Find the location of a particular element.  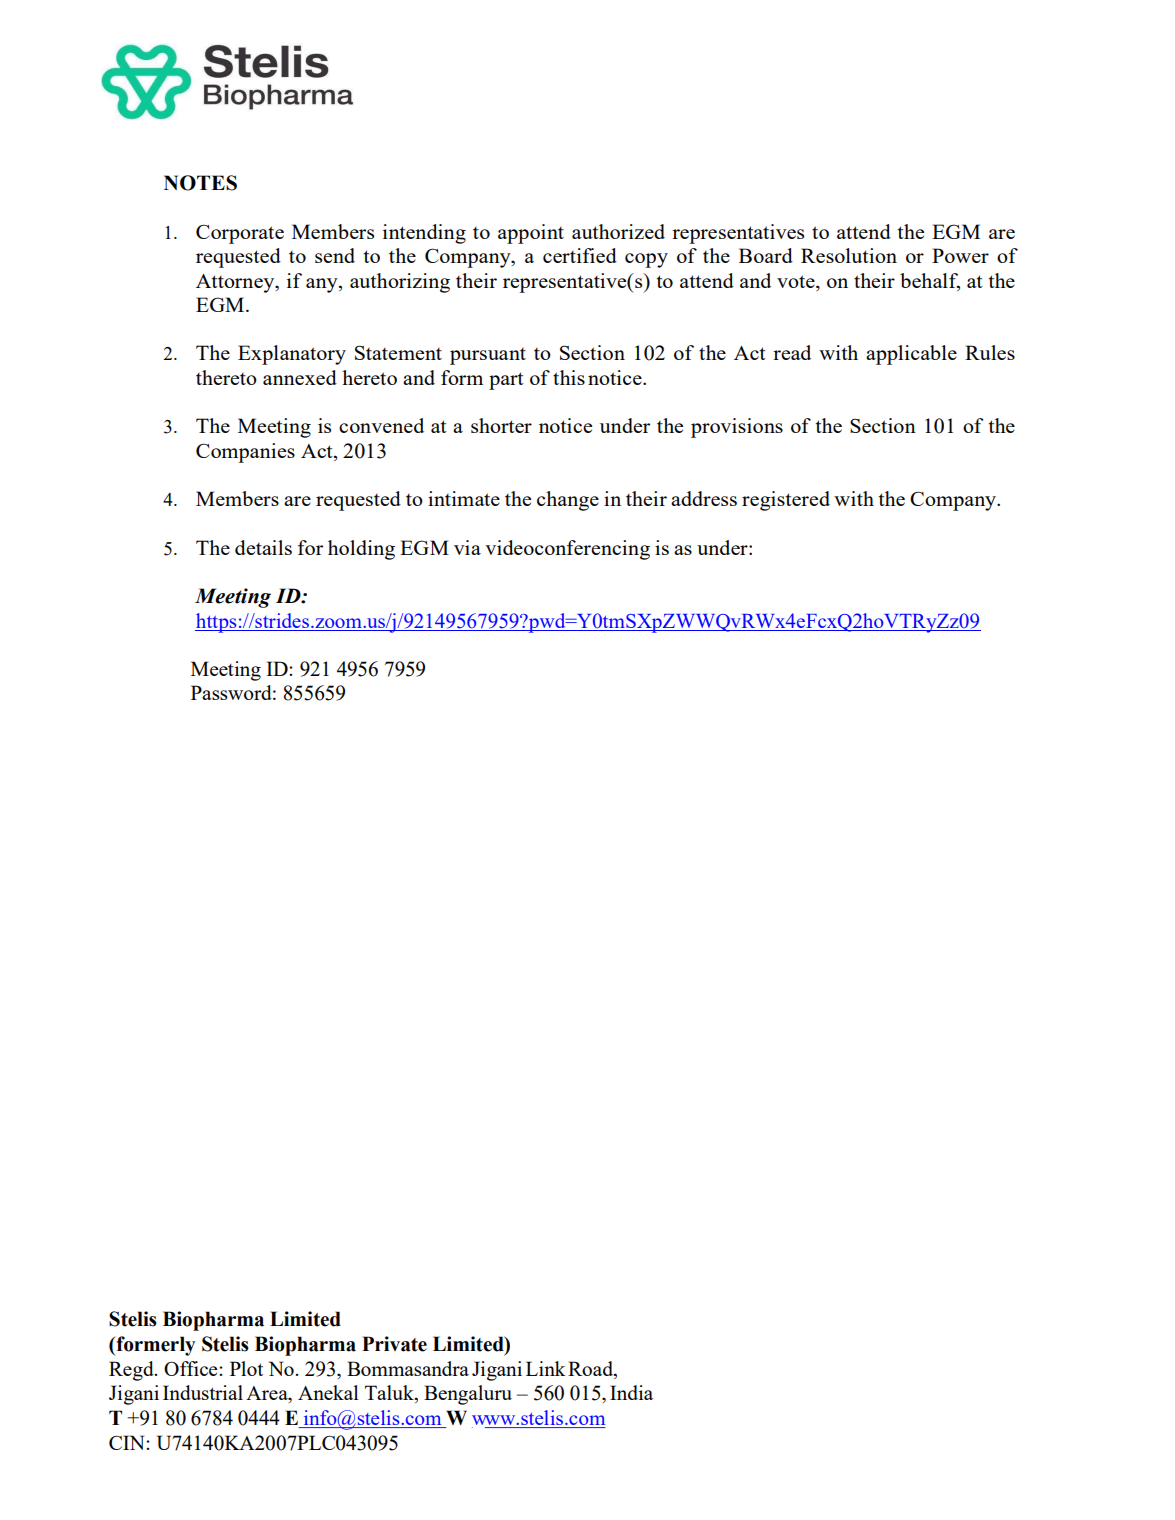

Plot is located at coordinates (246, 1368).
